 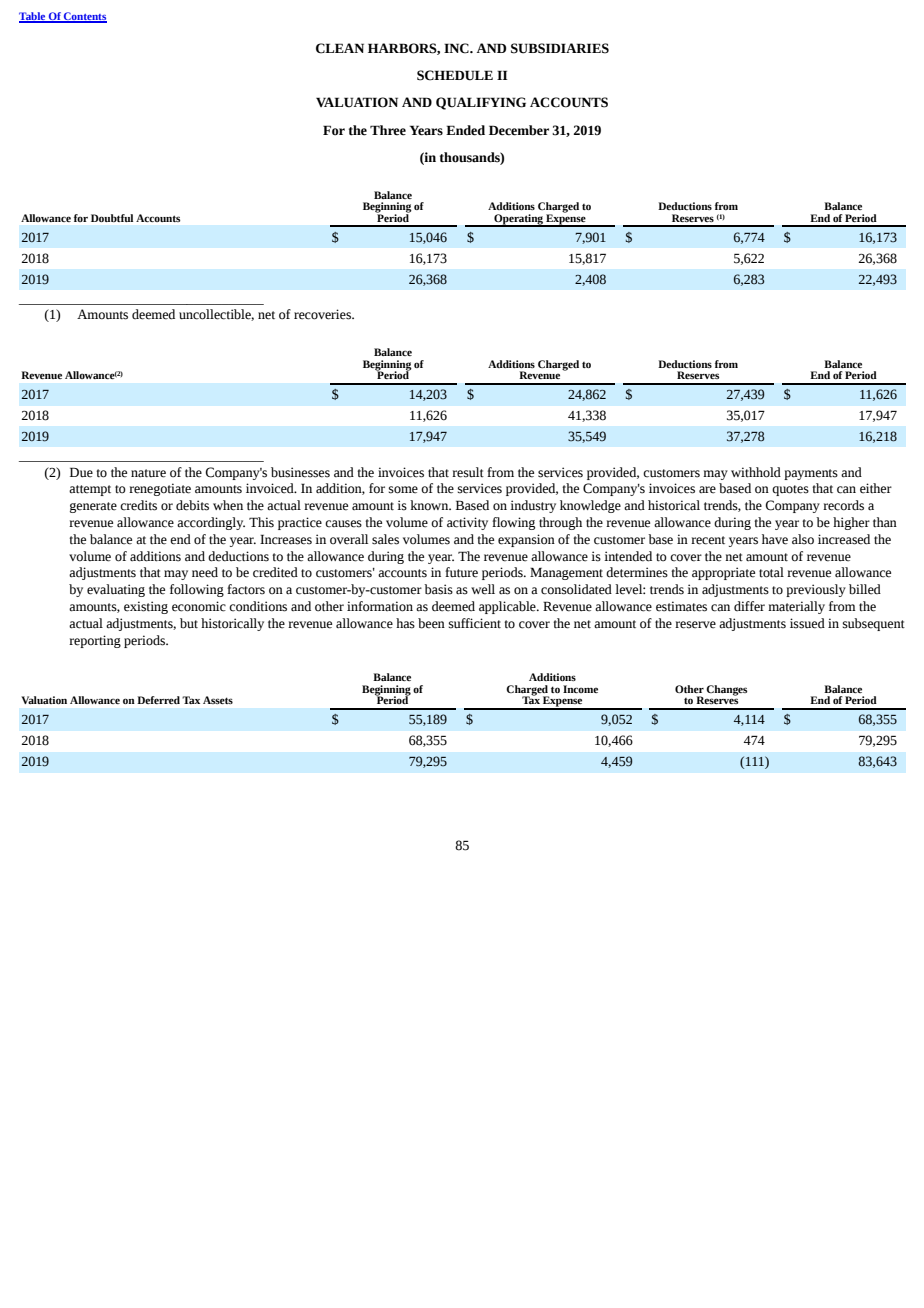 I want to click on payments, so click(x=811, y=474).
